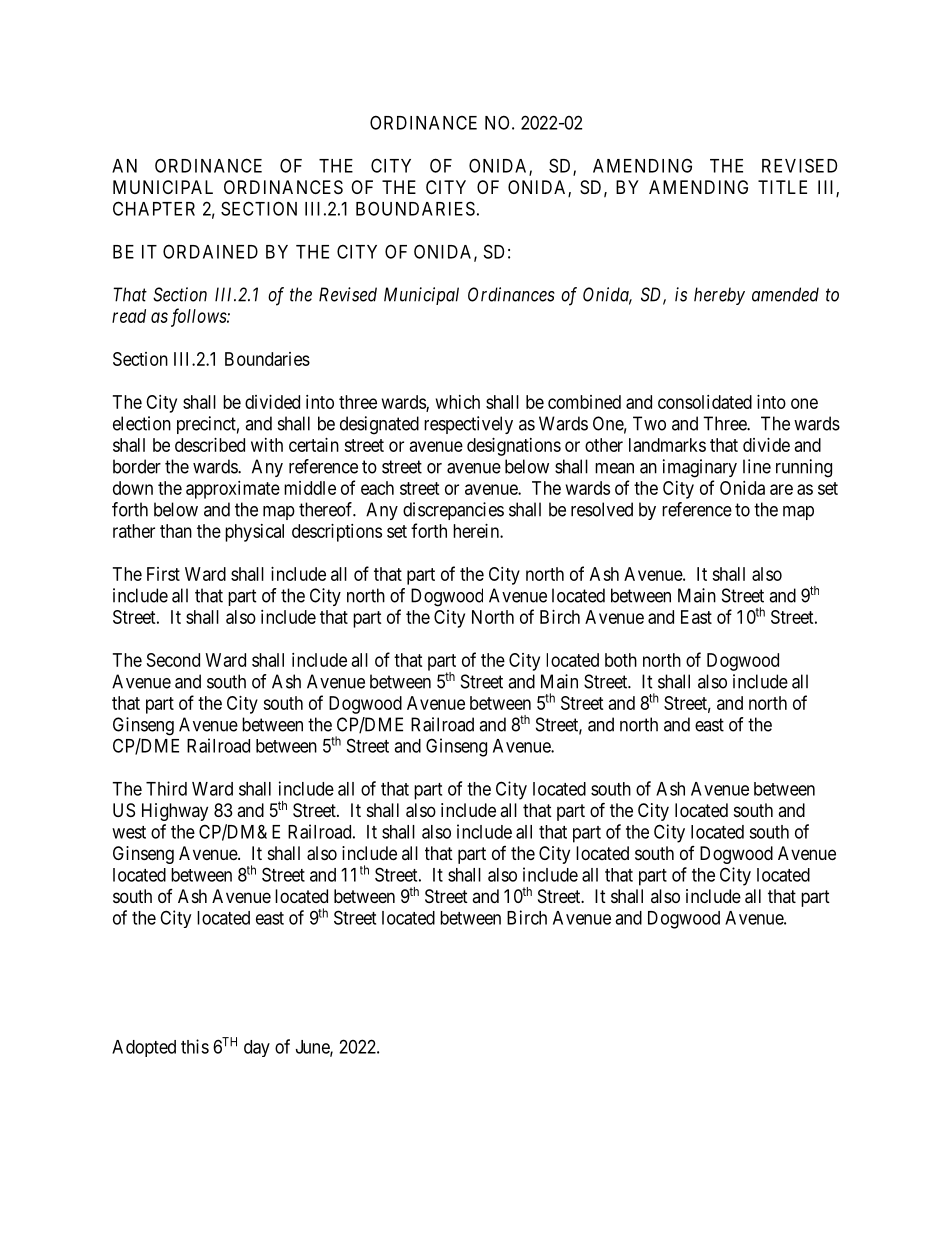 This screenshot has width=952, height=1233. Describe the element at coordinates (175, 812) in the screenshot. I see `Highway` at that location.
